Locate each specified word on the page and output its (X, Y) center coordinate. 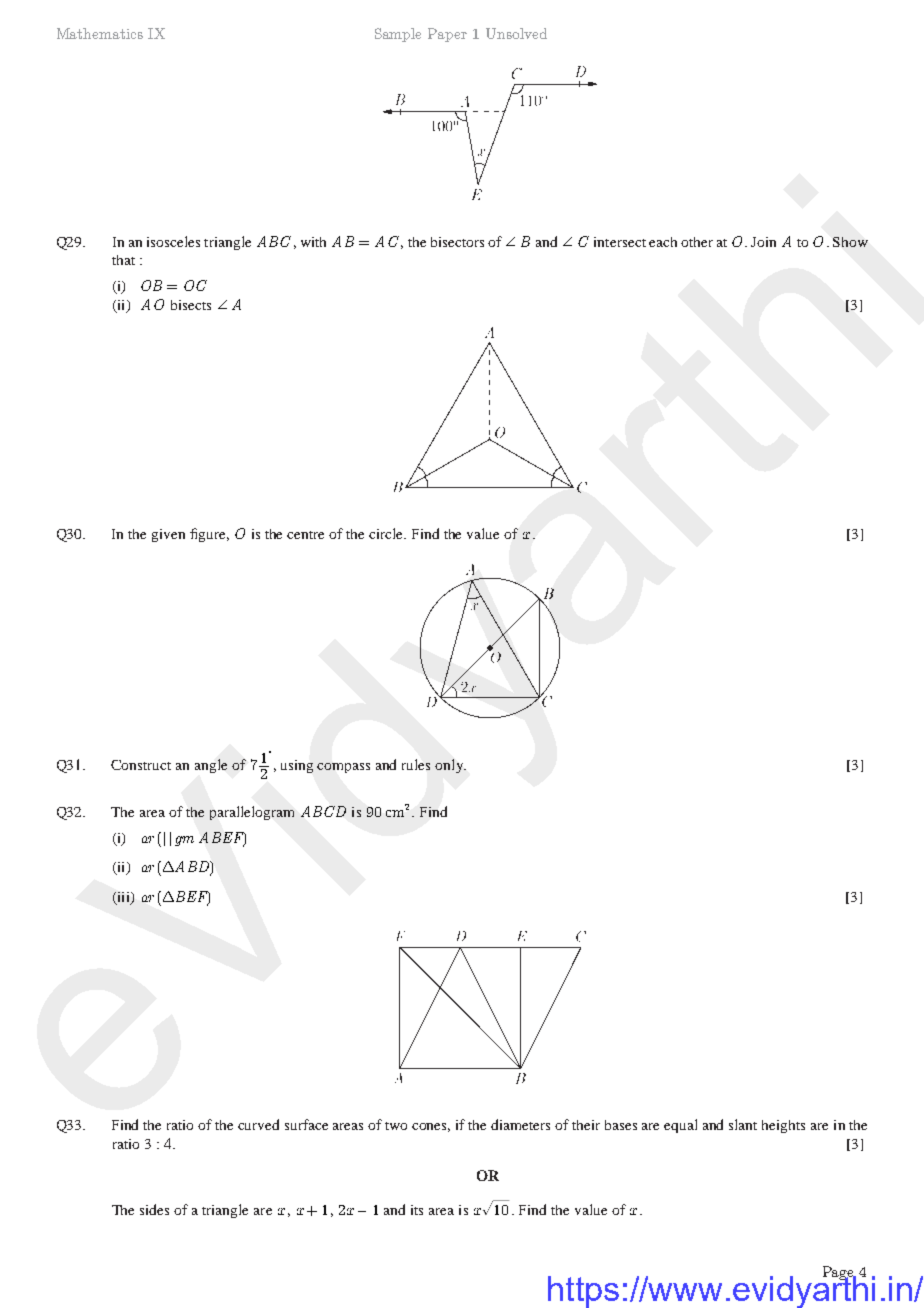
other (697, 242)
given (168, 535)
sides (154, 1209)
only (450, 766)
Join (763, 242)
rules (416, 764)
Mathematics (100, 33)
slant (743, 1124)
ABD (193, 868)
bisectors (457, 242)
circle (387, 533)
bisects (191, 305)
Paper (447, 35)
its (417, 1210)
